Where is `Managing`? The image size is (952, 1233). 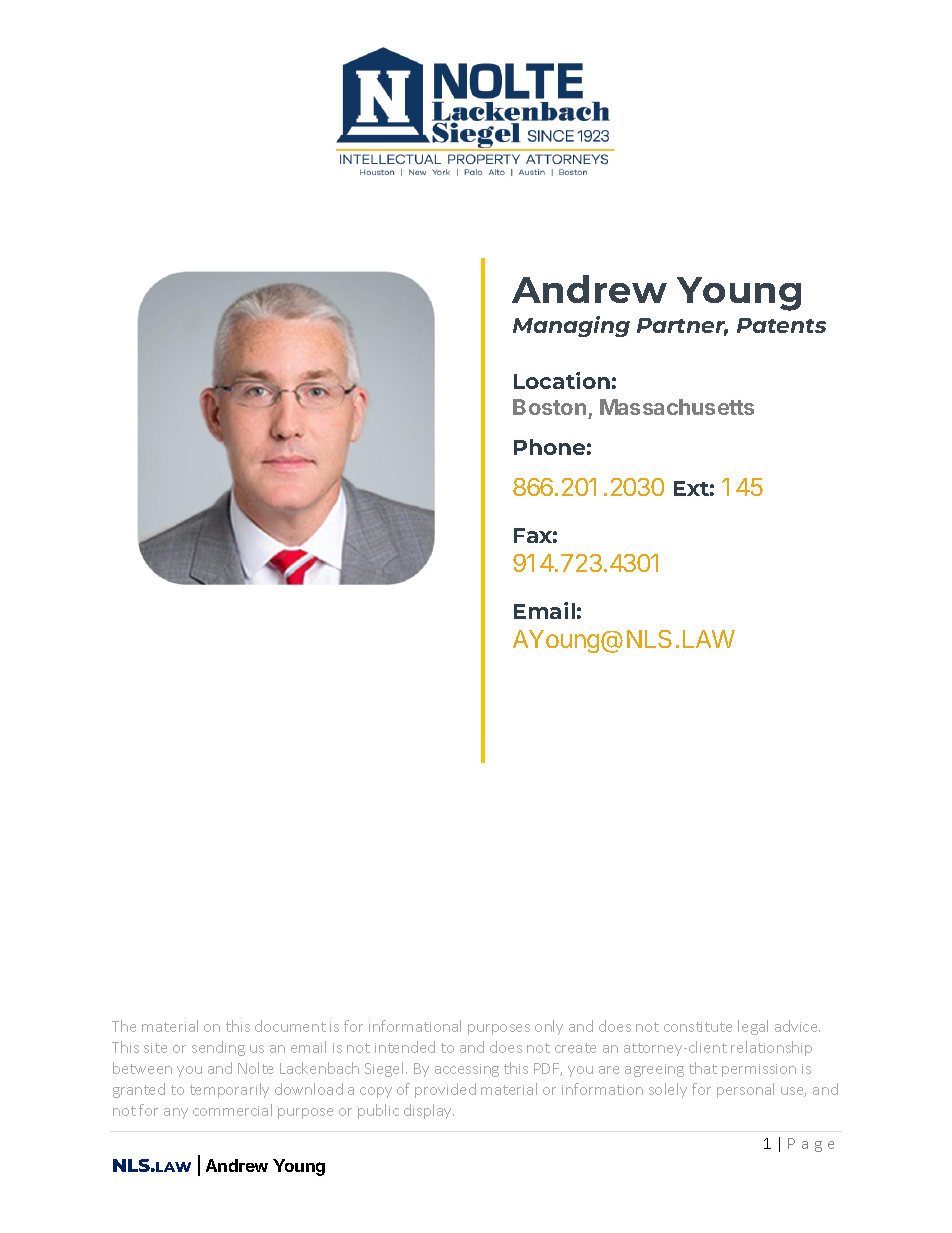
Managing is located at coordinates (571, 326).
